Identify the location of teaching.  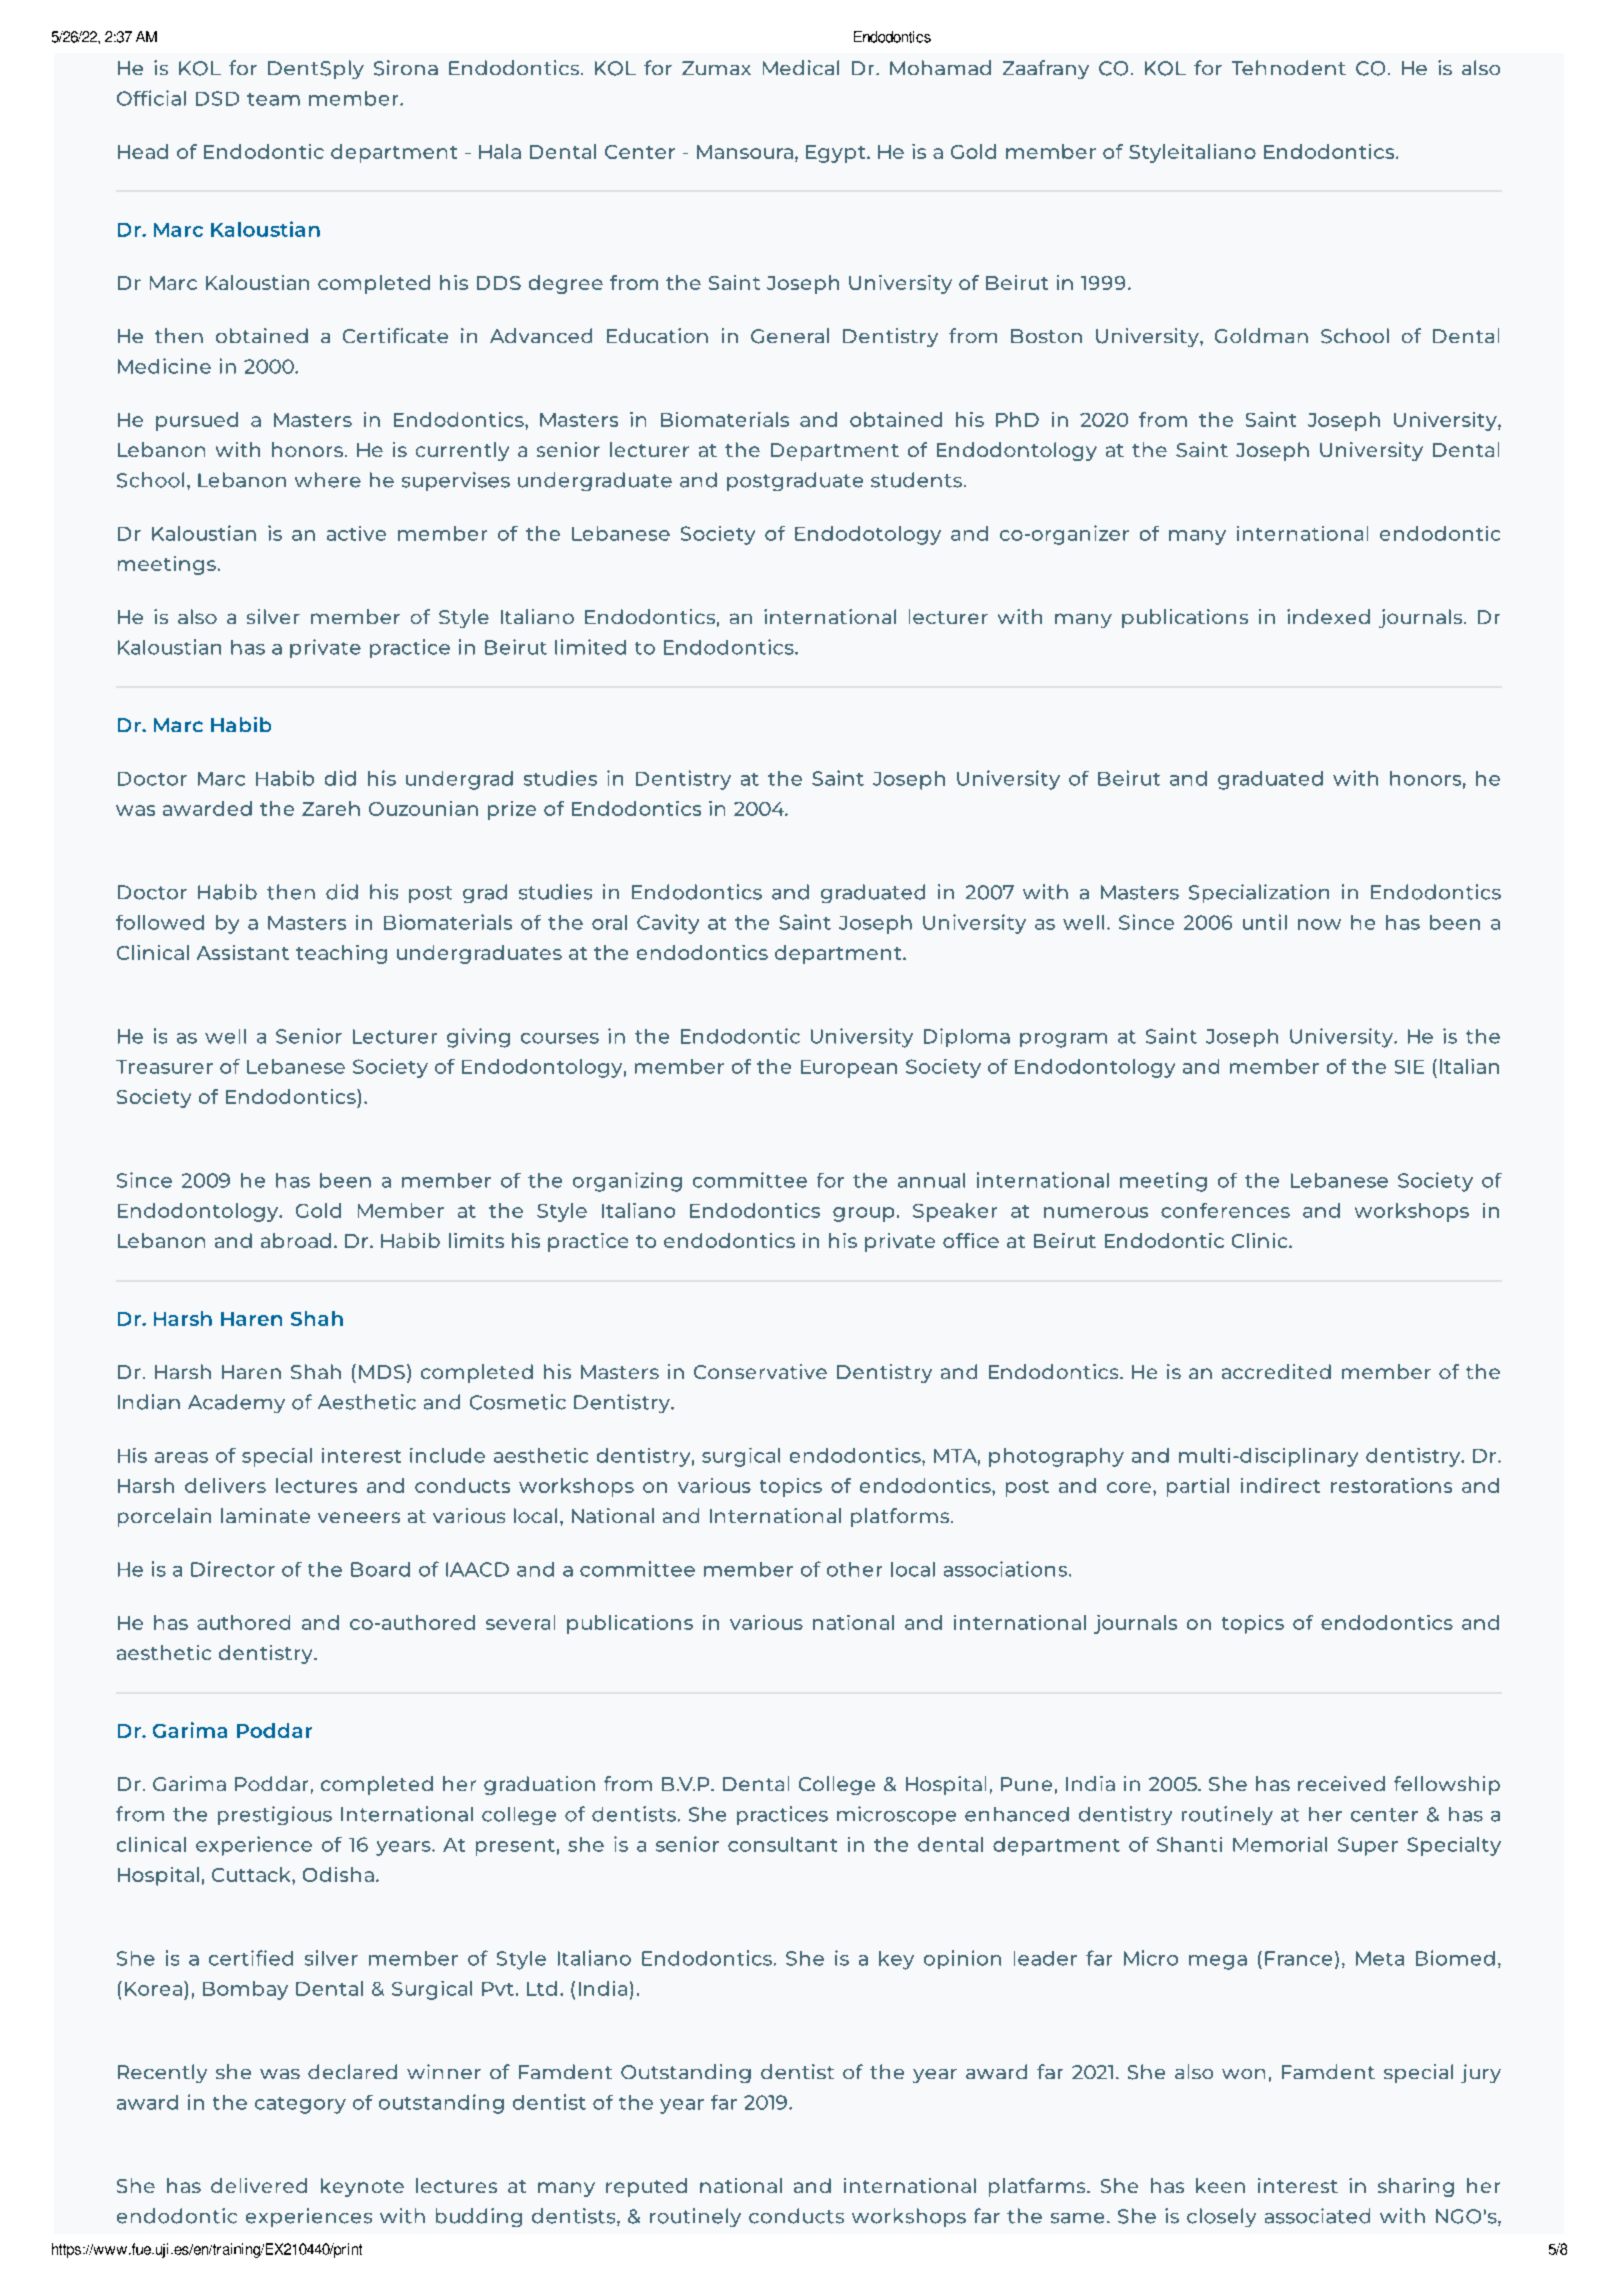
(341, 954).
